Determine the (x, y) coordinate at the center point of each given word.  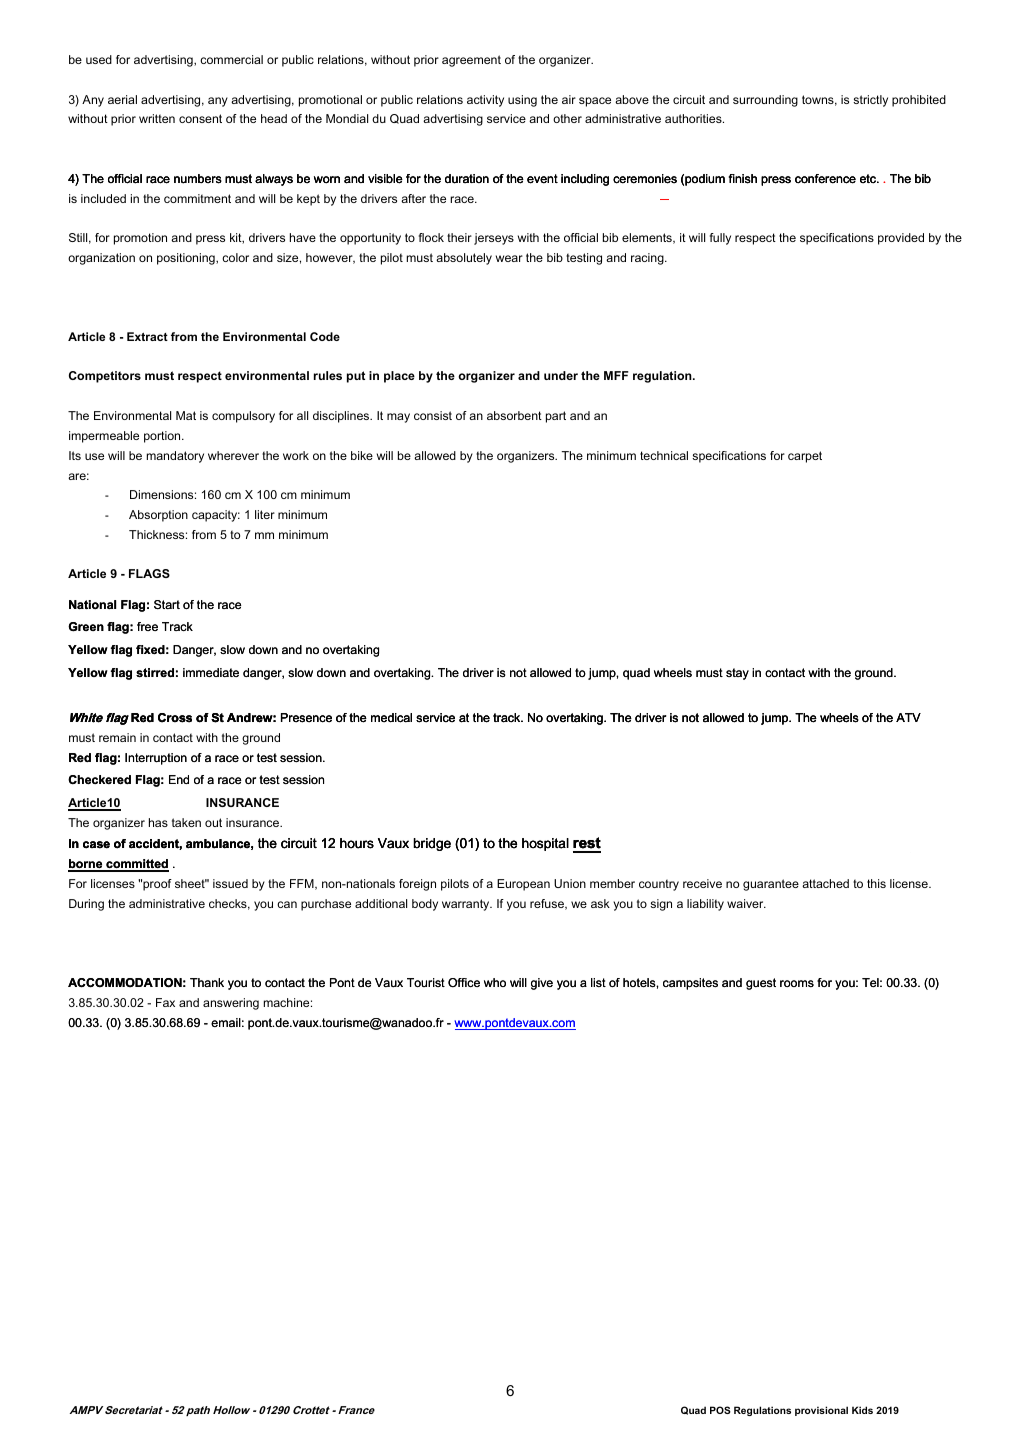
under (561, 375)
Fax (165, 1002)
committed (136, 865)
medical (391, 718)
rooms (797, 983)
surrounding (765, 101)
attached (825, 883)
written (157, 118)
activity (485, 101)
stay (737, 674)
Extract (147, 336)
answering (231, 1004)
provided (901, 239)
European (523, 885)
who (495, 982)
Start (167, 604)
